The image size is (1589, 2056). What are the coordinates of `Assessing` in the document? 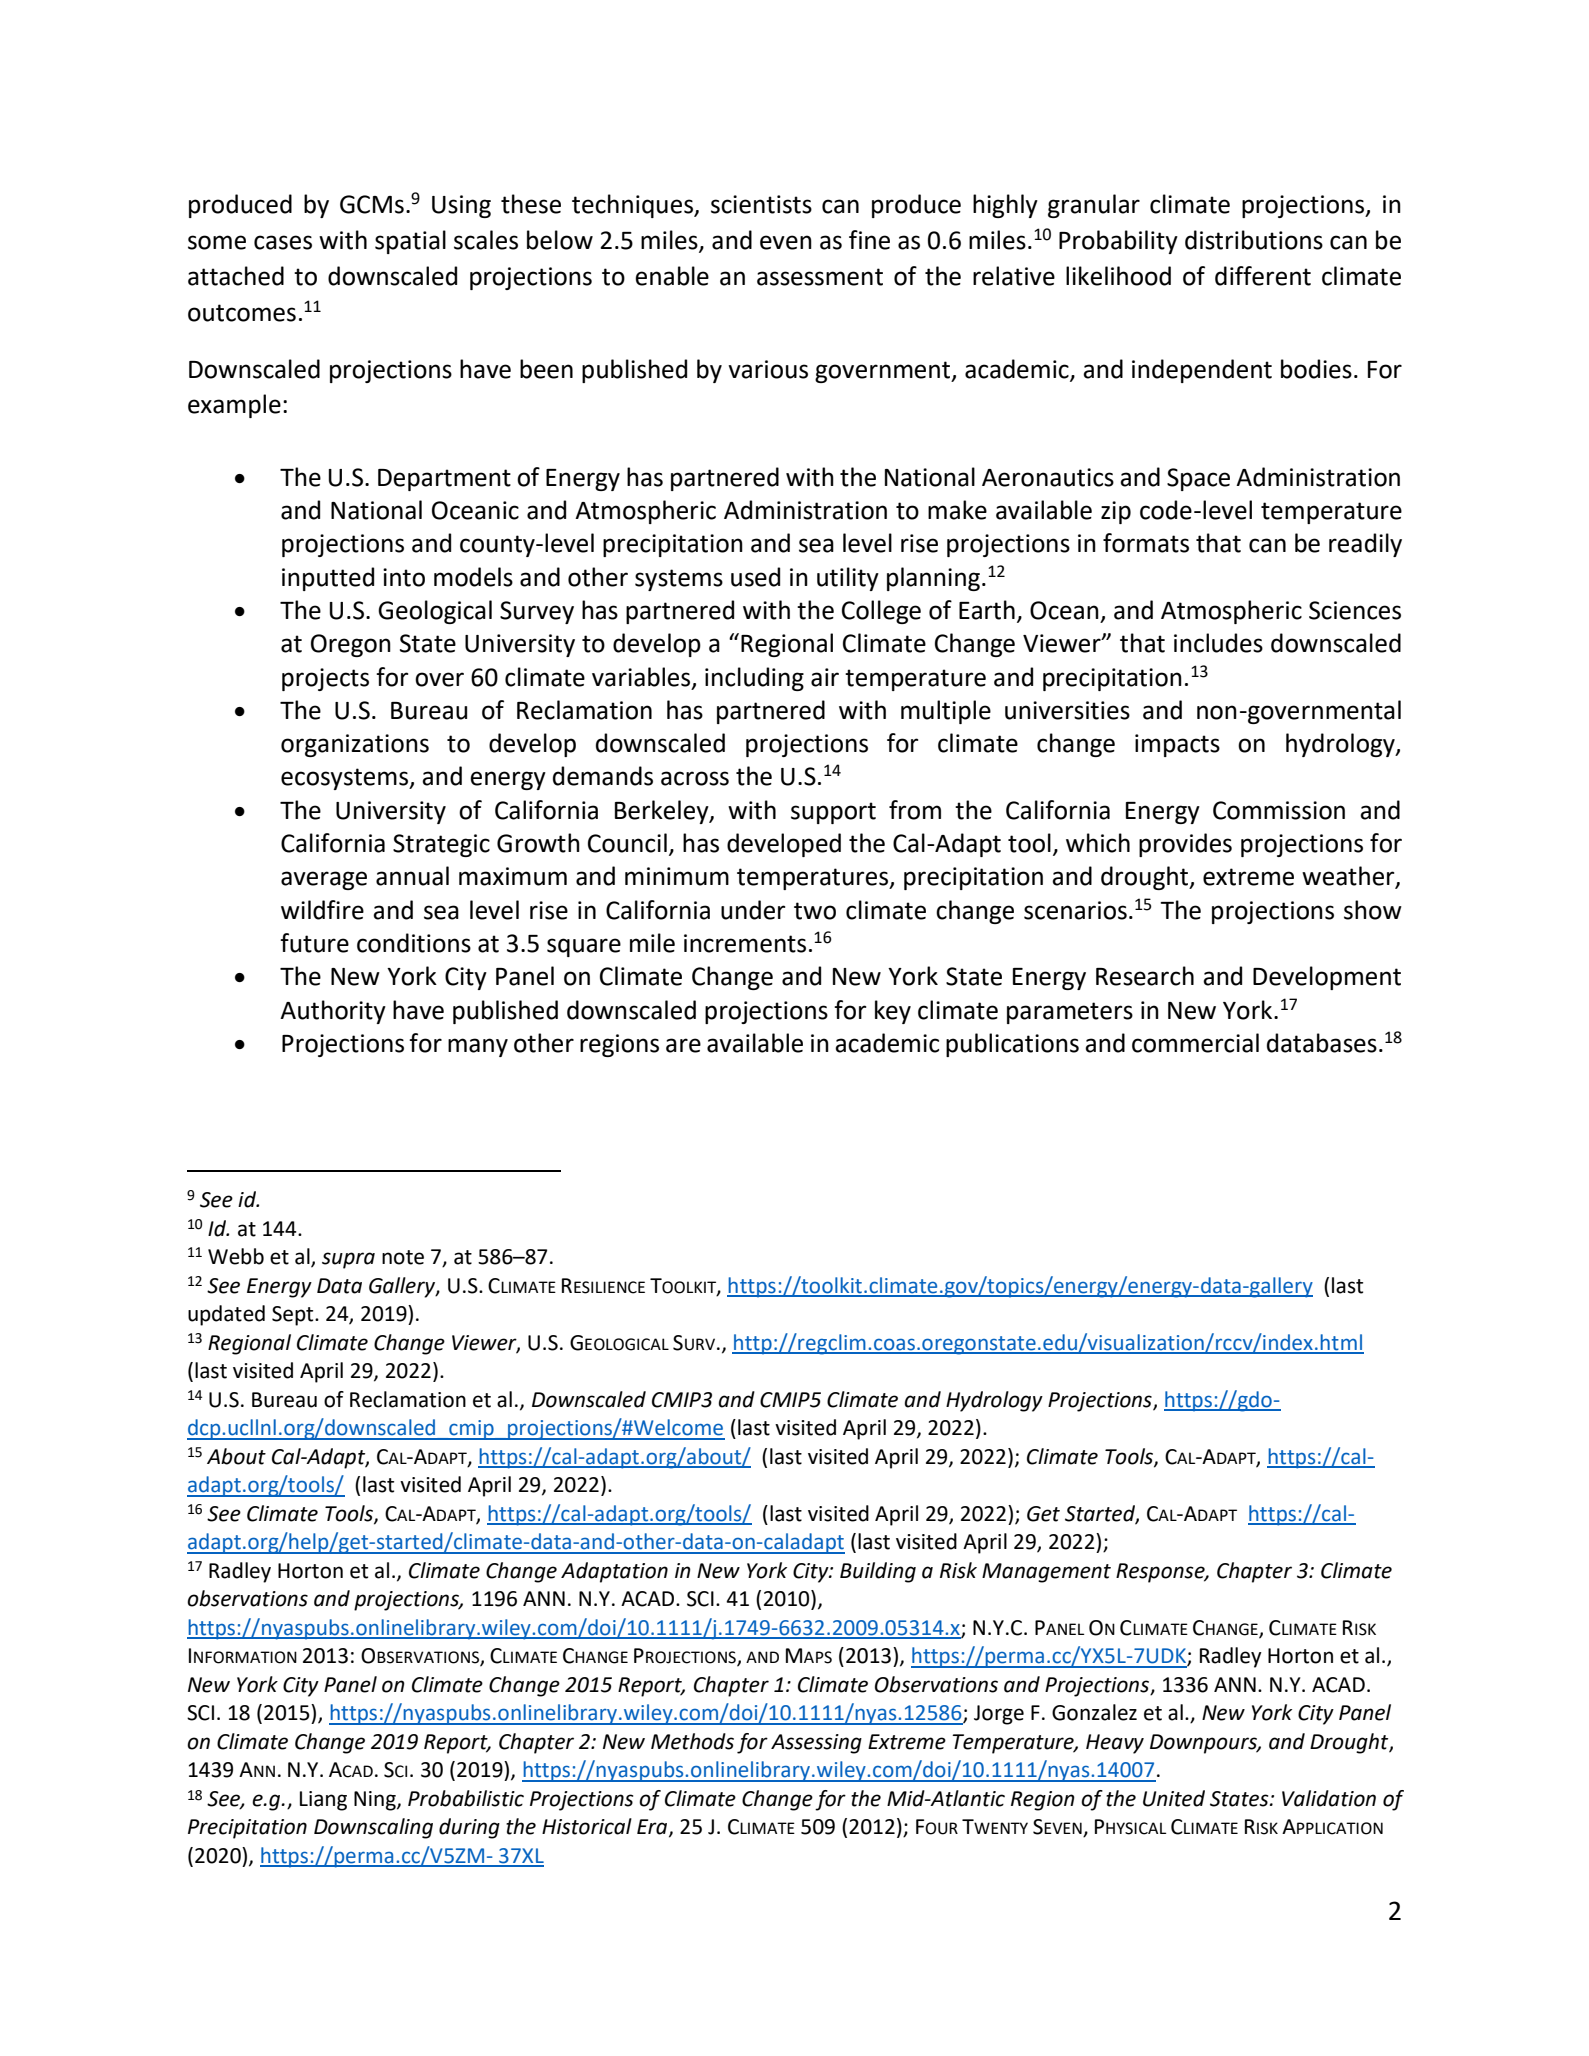 It's located at (816, 1744).
